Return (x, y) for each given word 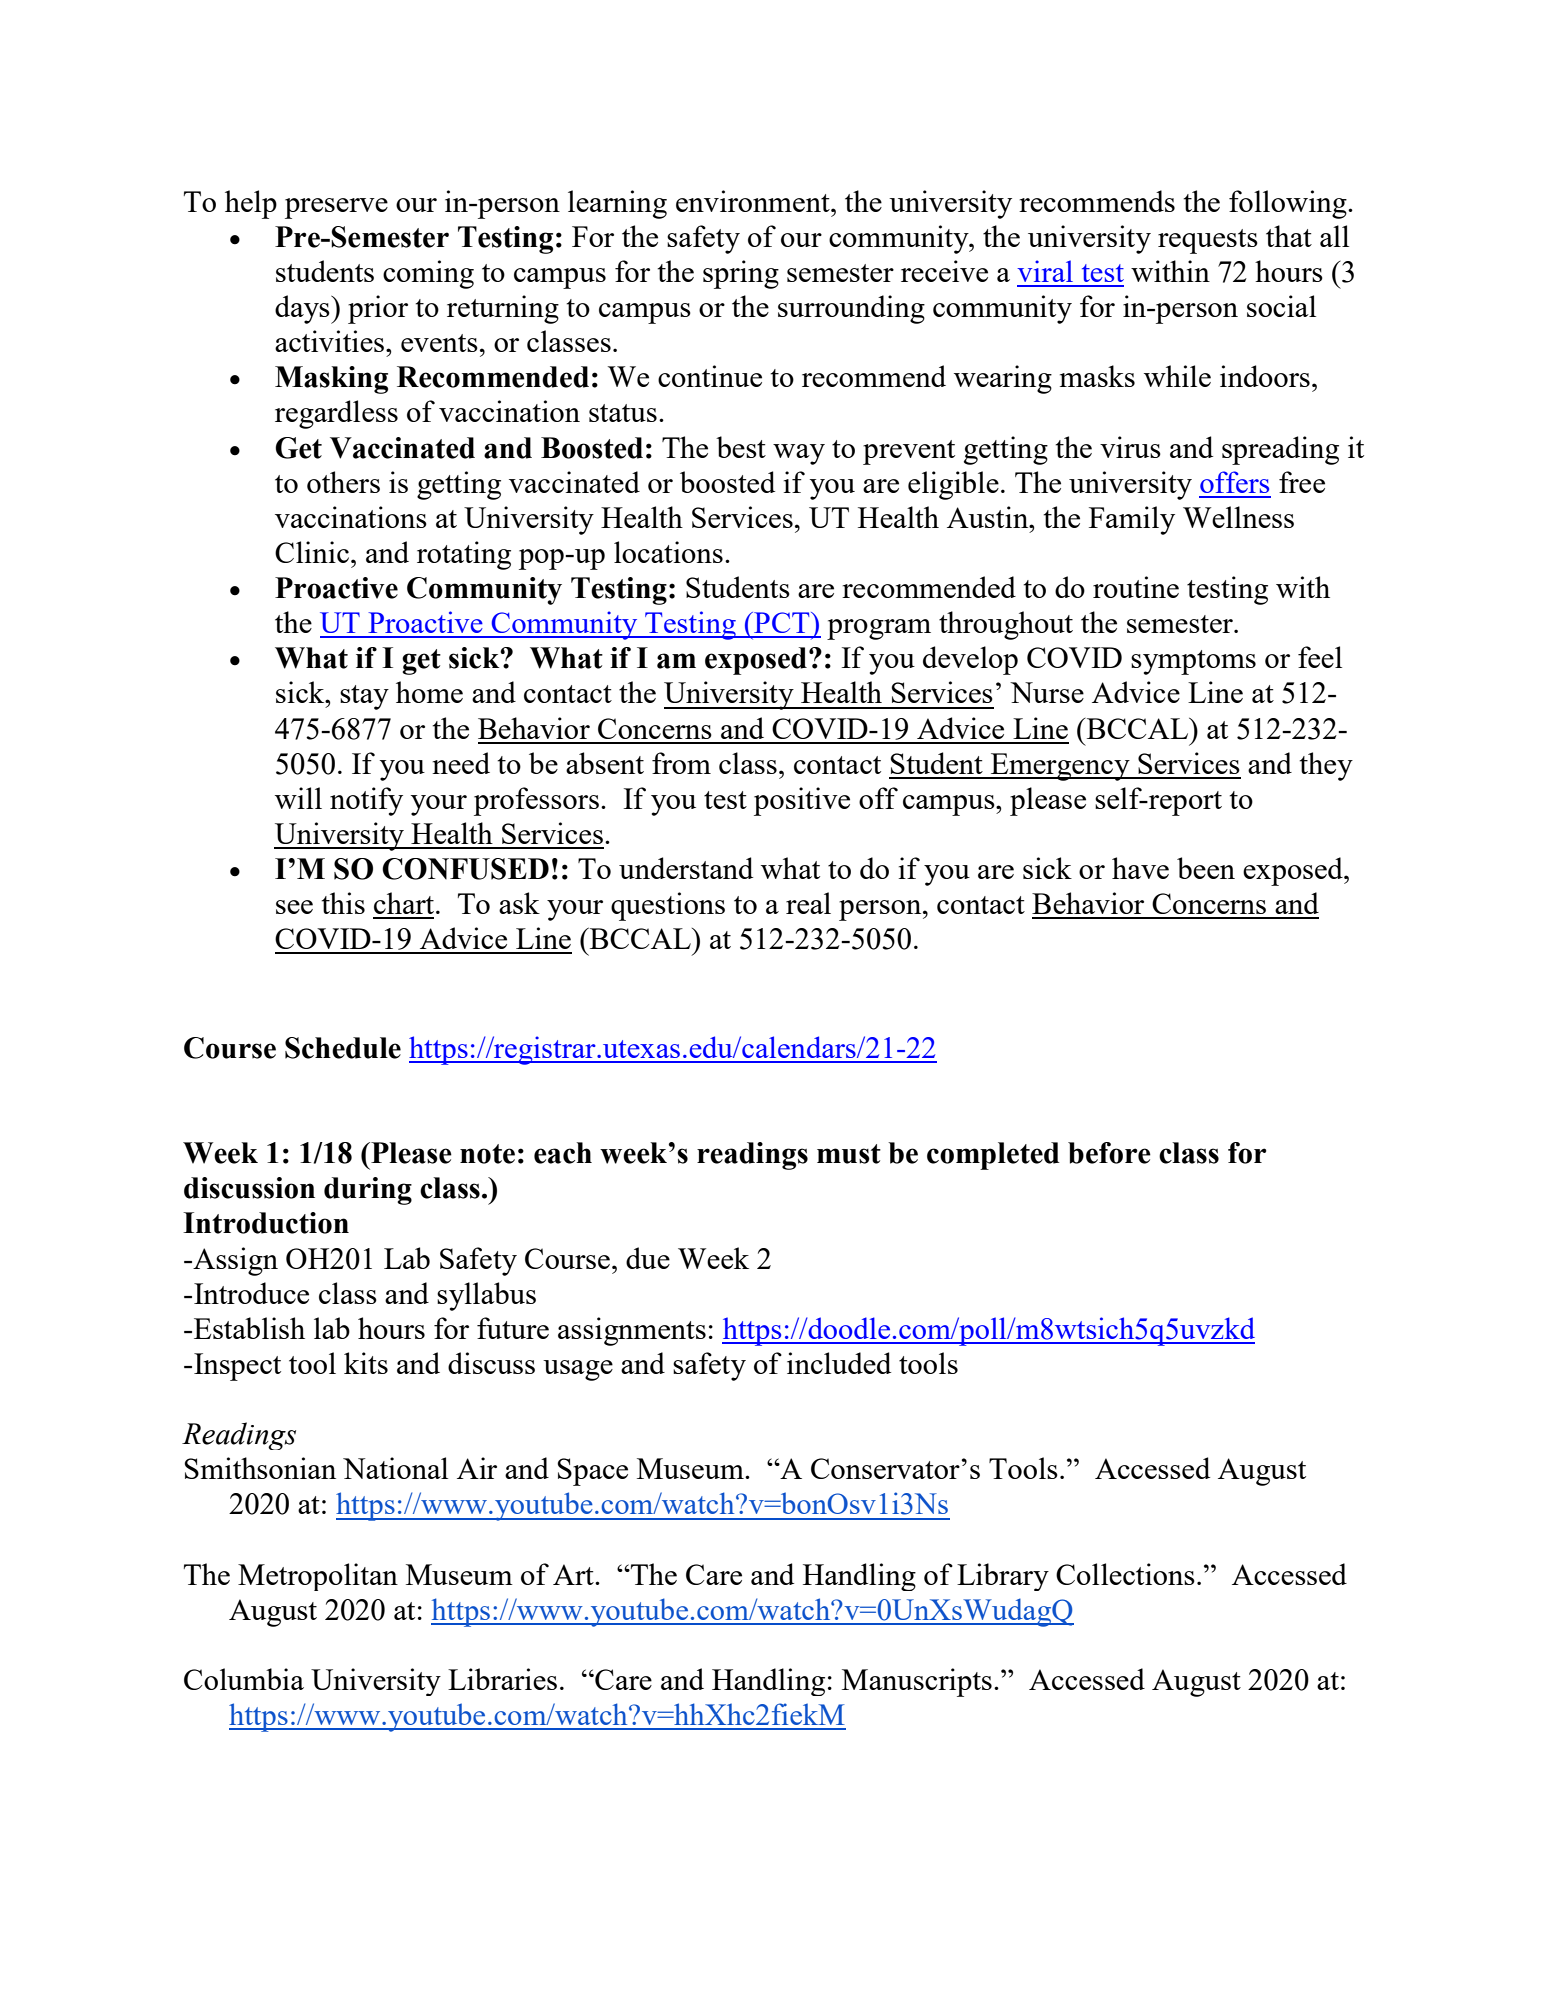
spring (741, 274)
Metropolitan (318, 1577)
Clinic (312, 552)
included (839, 1363)
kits (366, 1363)
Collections (1125, 1574)
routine (1136, 587)
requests (1208, 241)
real (808, 903)
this (343, 903)
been (1206, 868)
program (879, 629)
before (1109, 1153)
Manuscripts (917, 1682)
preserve (336, 208)
